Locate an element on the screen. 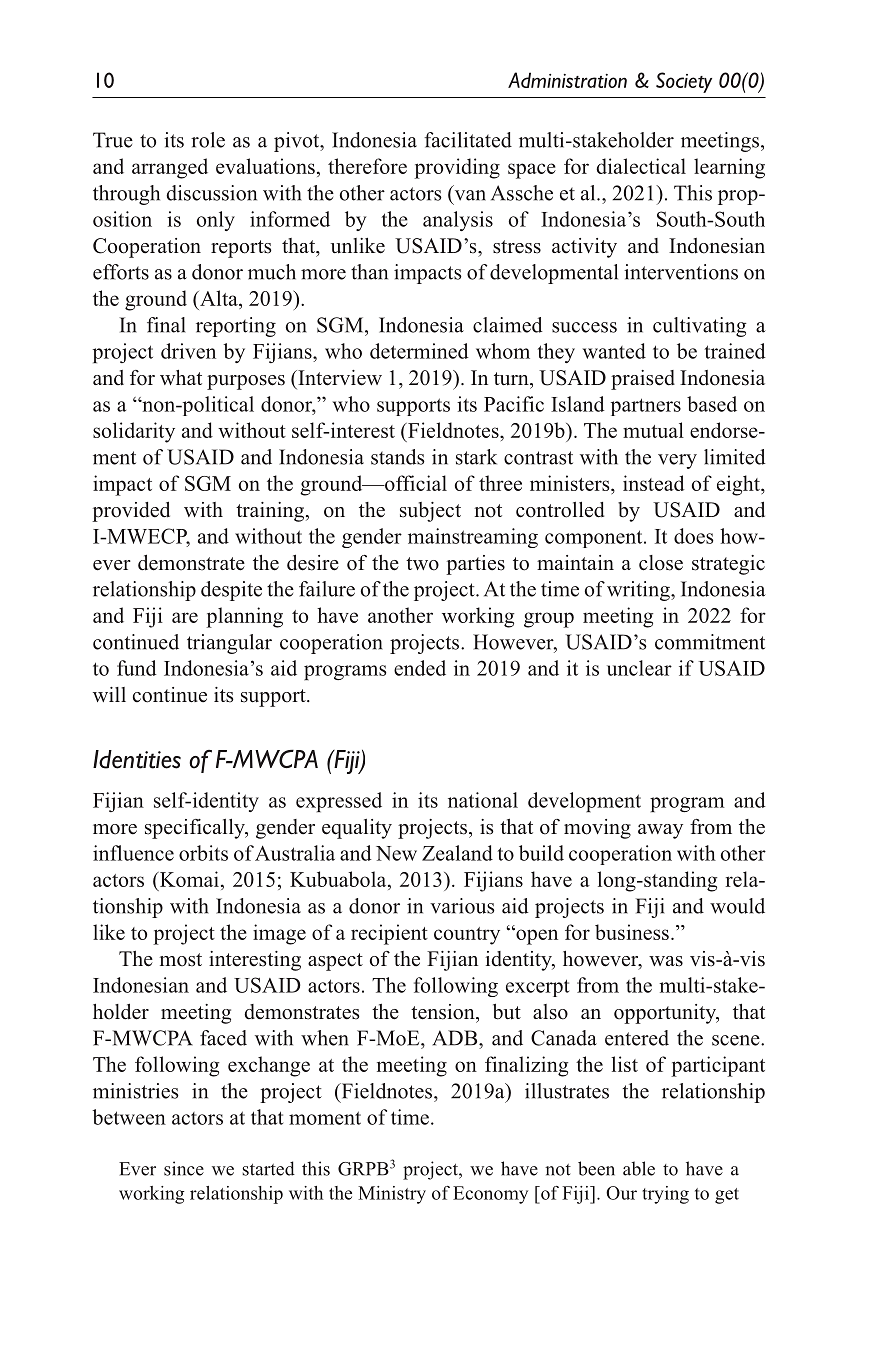 This screenshot has height=1347, width=871. various is located at coordinates (462, 906).
